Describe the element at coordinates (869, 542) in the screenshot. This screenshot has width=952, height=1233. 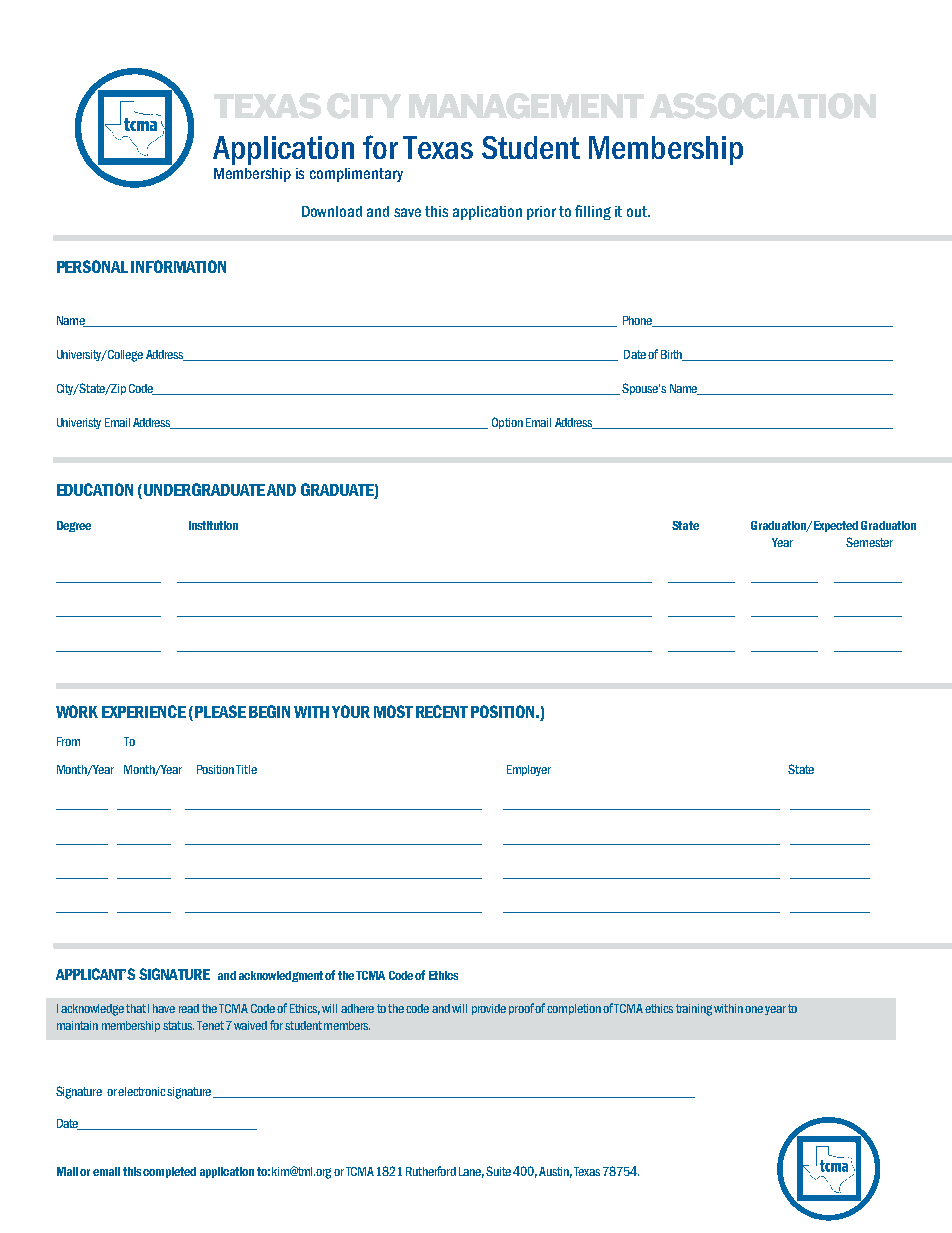
I see `Semester` at that location.
